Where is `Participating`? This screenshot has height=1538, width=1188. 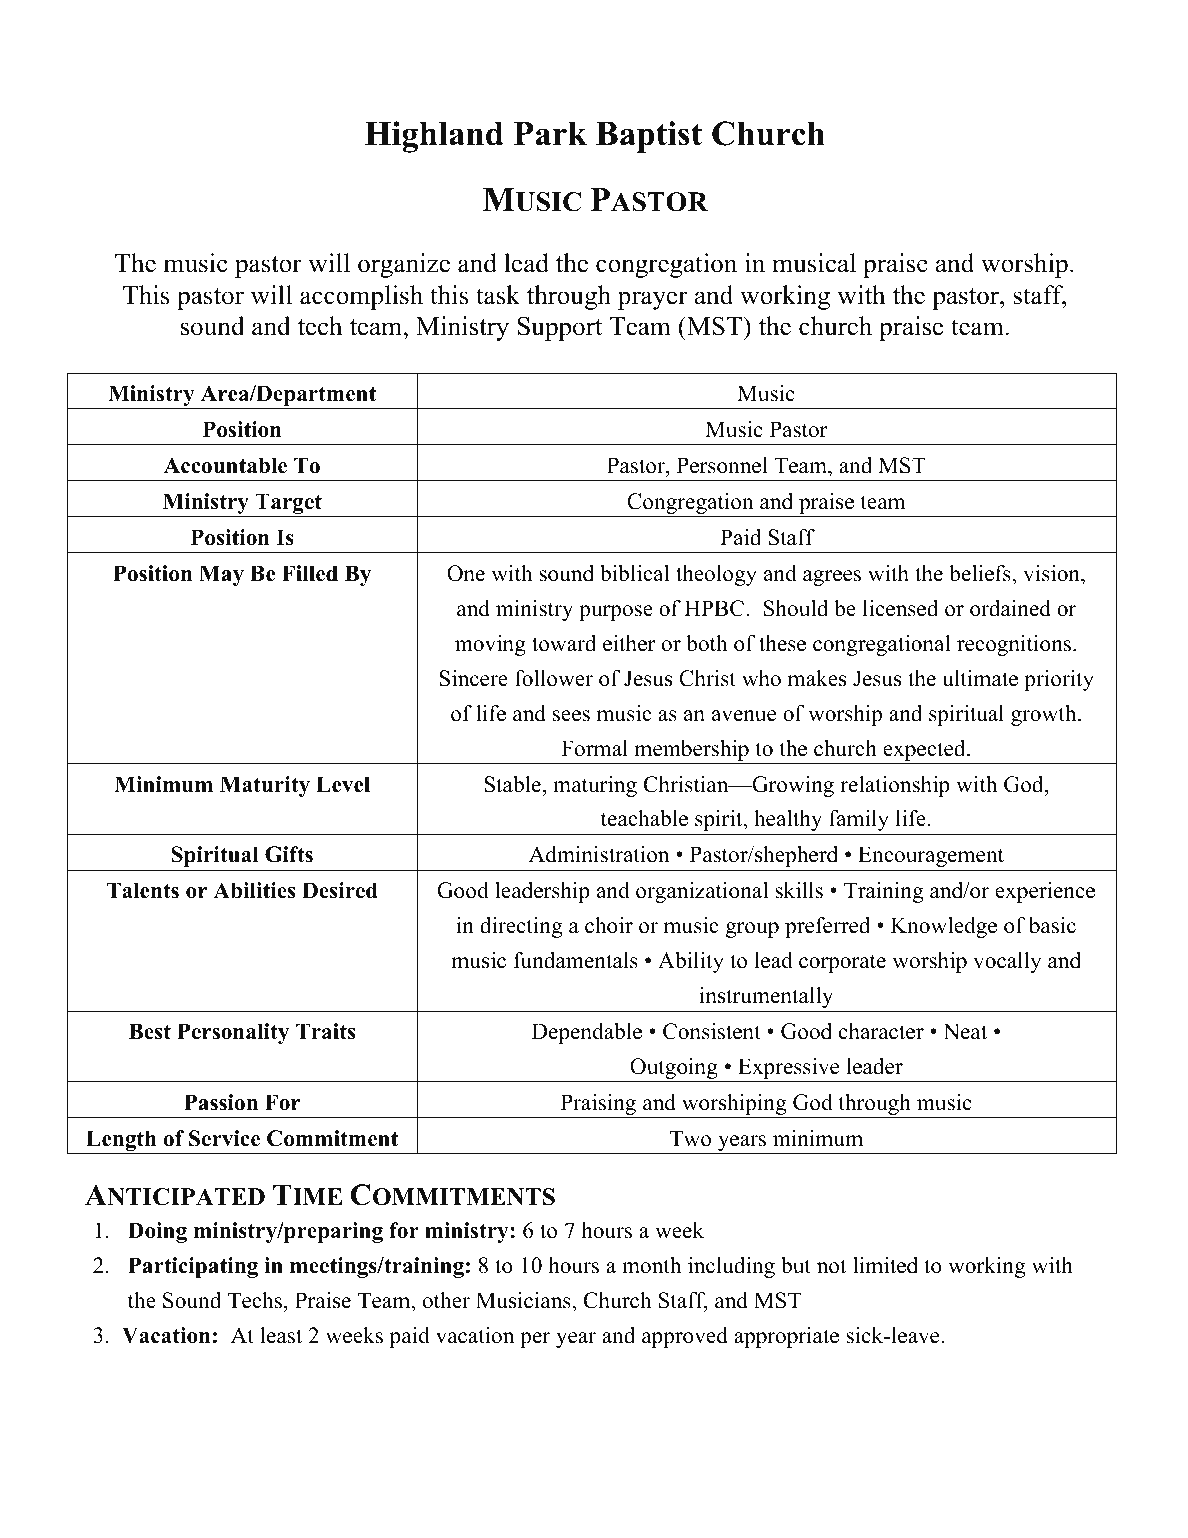 Participating is located at coordinates (193, 1267).
